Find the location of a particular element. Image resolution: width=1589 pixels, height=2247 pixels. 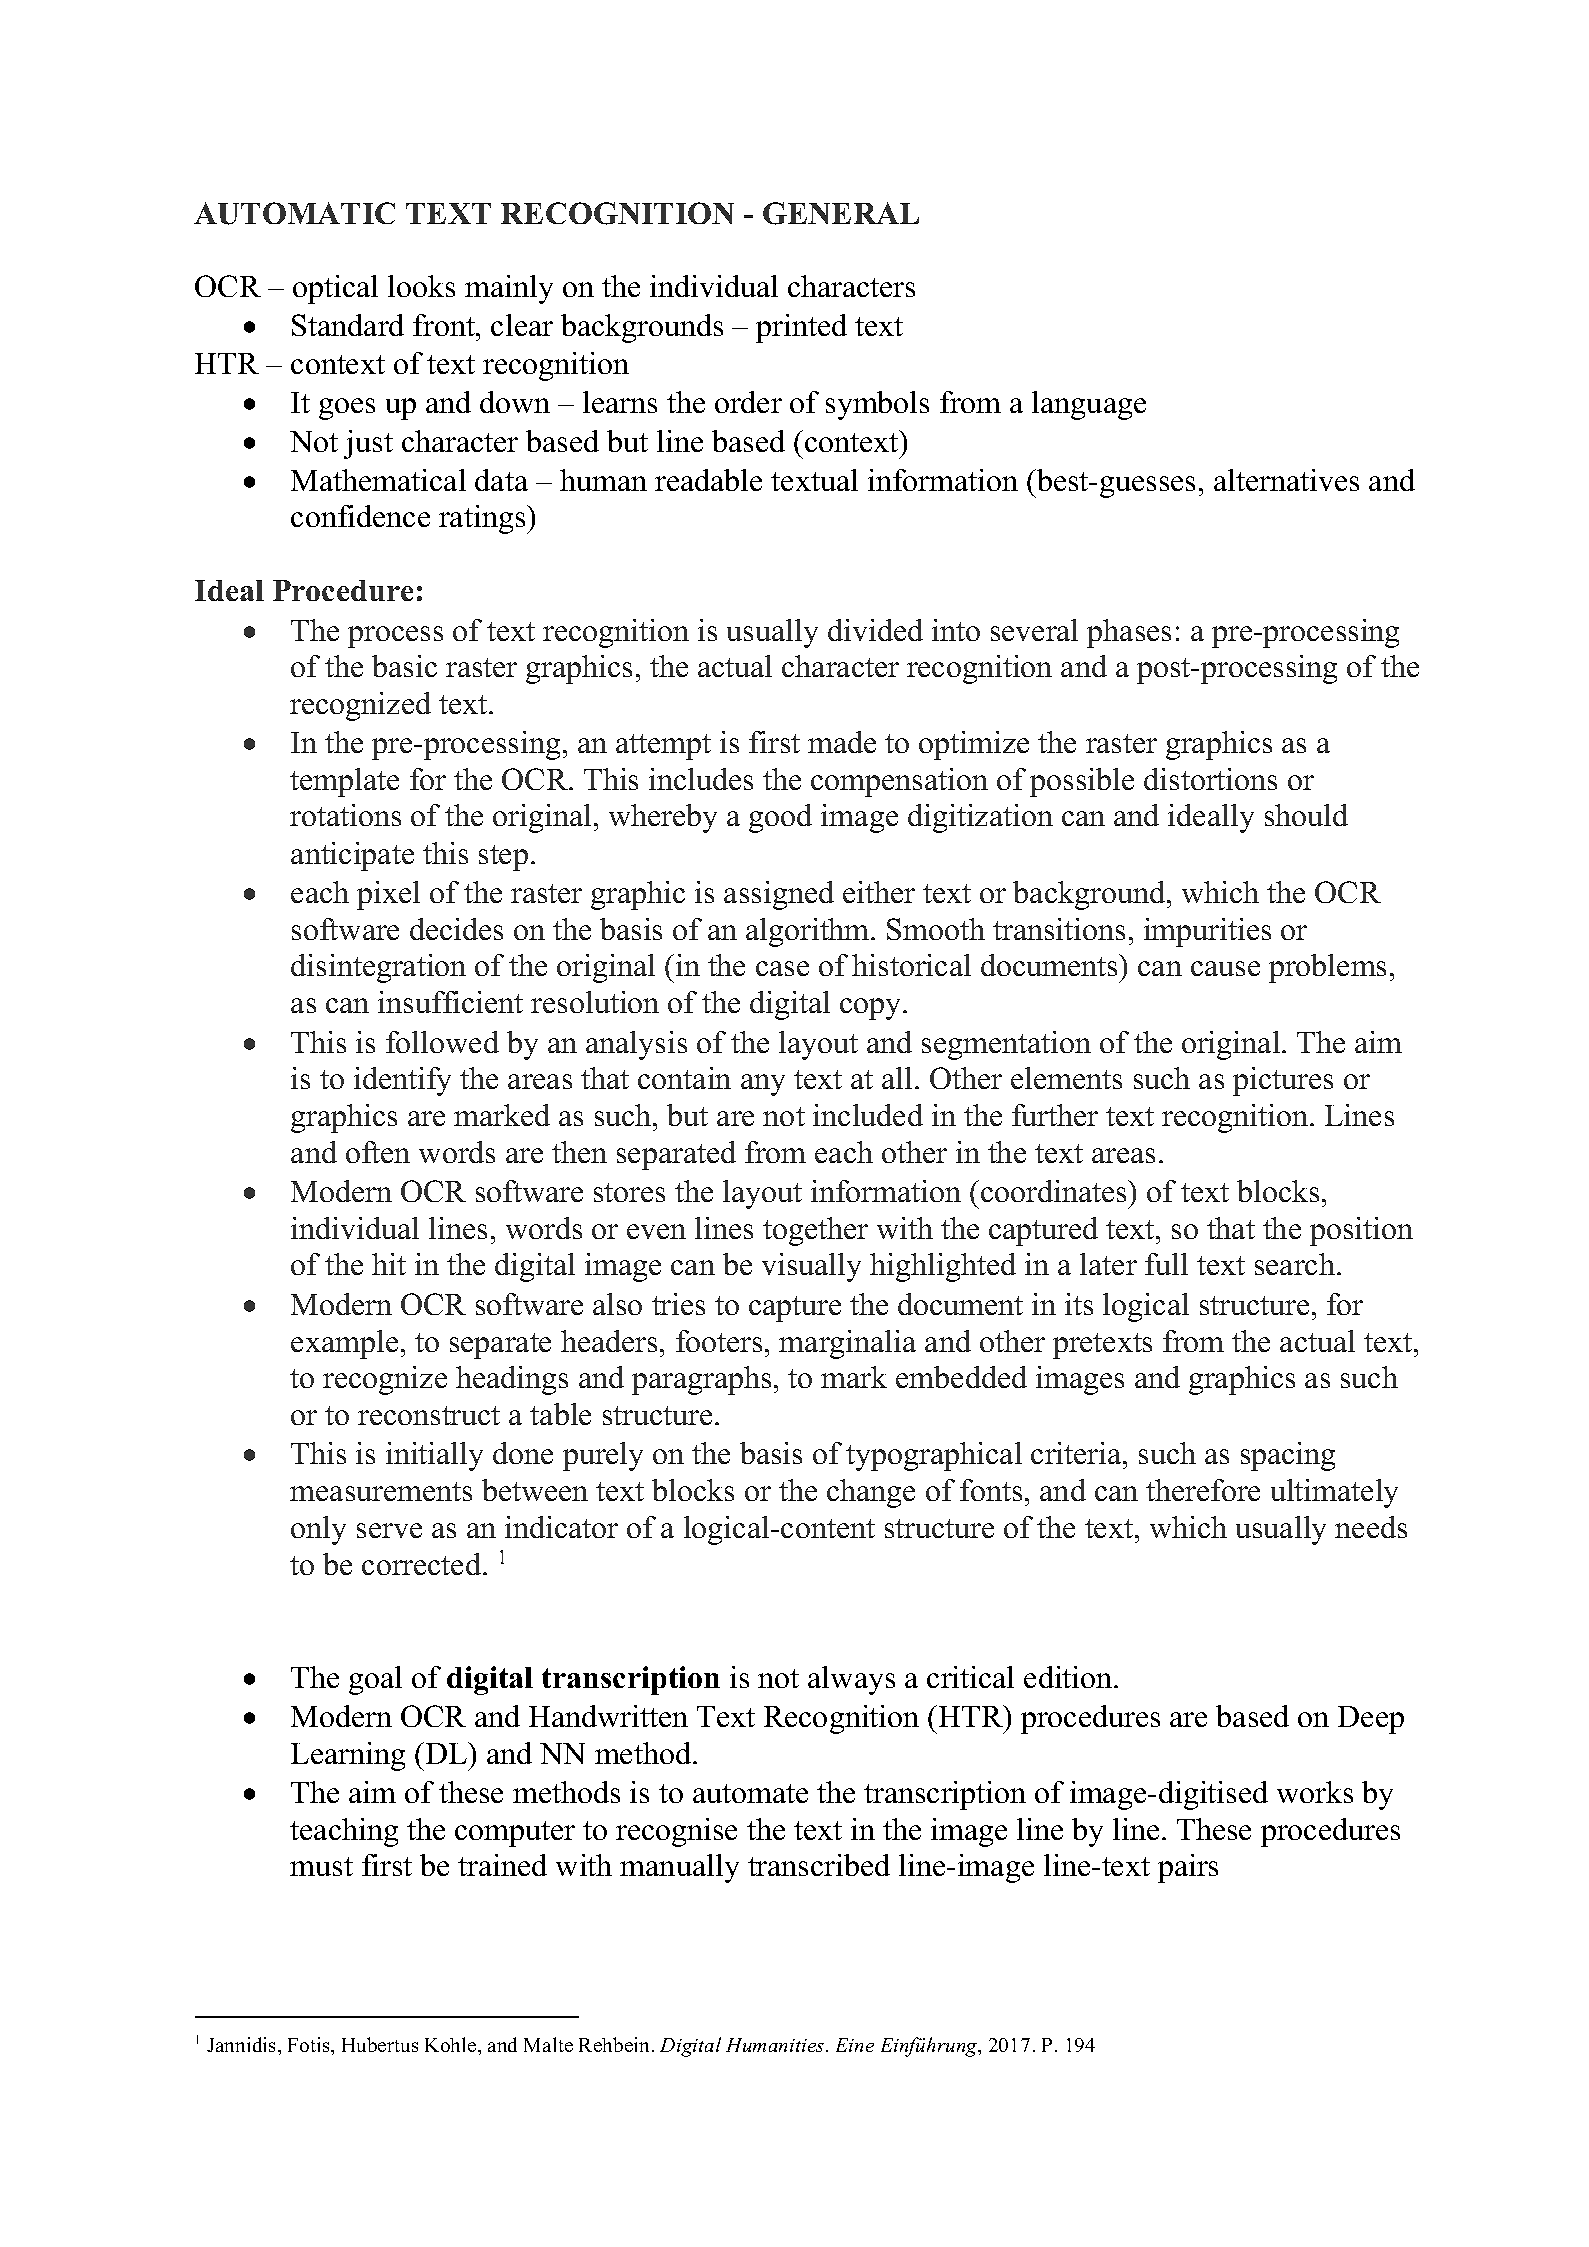

often is located at coordinates (378, 1152).
